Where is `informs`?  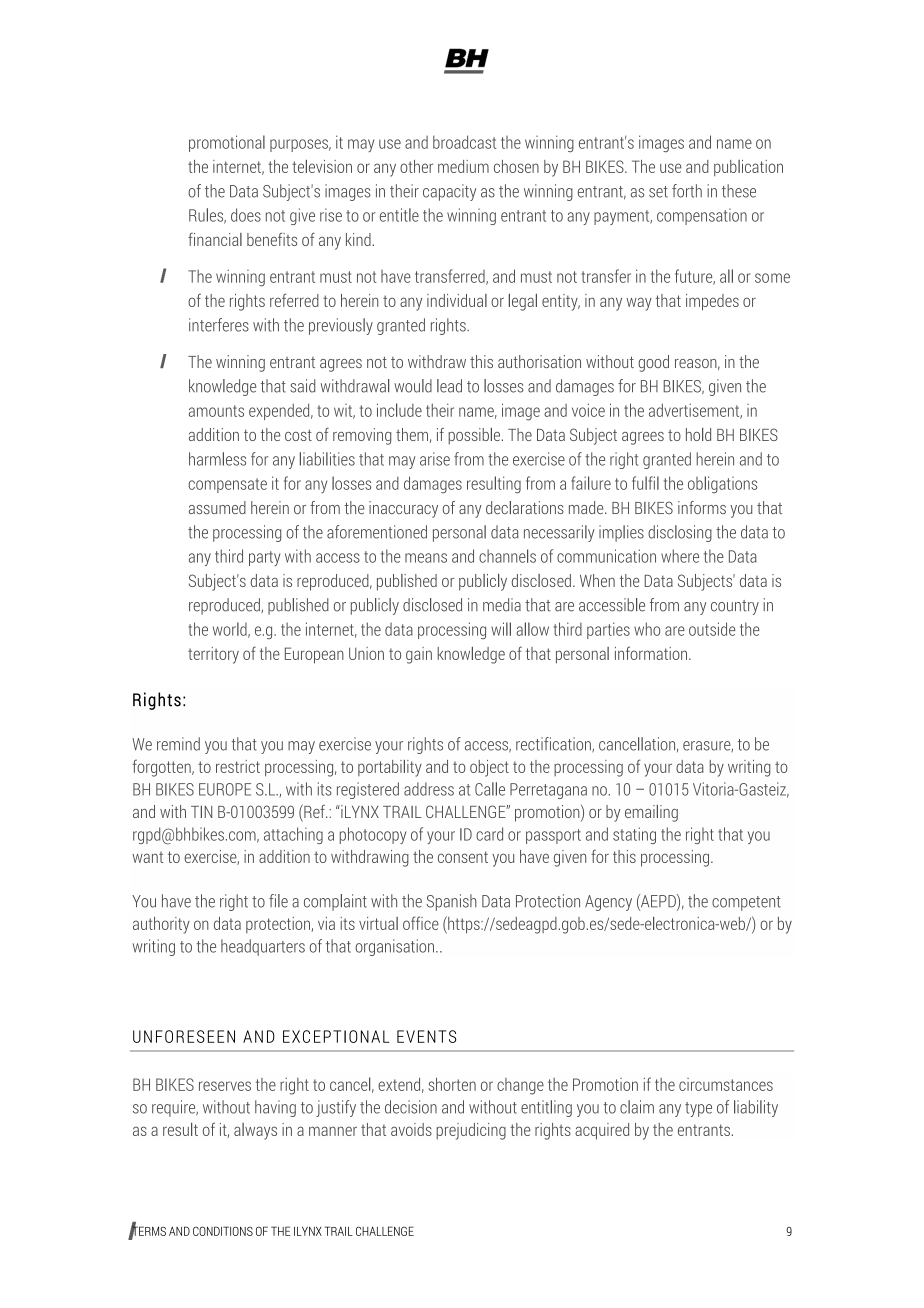 informs is located at coordinates (702, 507).
